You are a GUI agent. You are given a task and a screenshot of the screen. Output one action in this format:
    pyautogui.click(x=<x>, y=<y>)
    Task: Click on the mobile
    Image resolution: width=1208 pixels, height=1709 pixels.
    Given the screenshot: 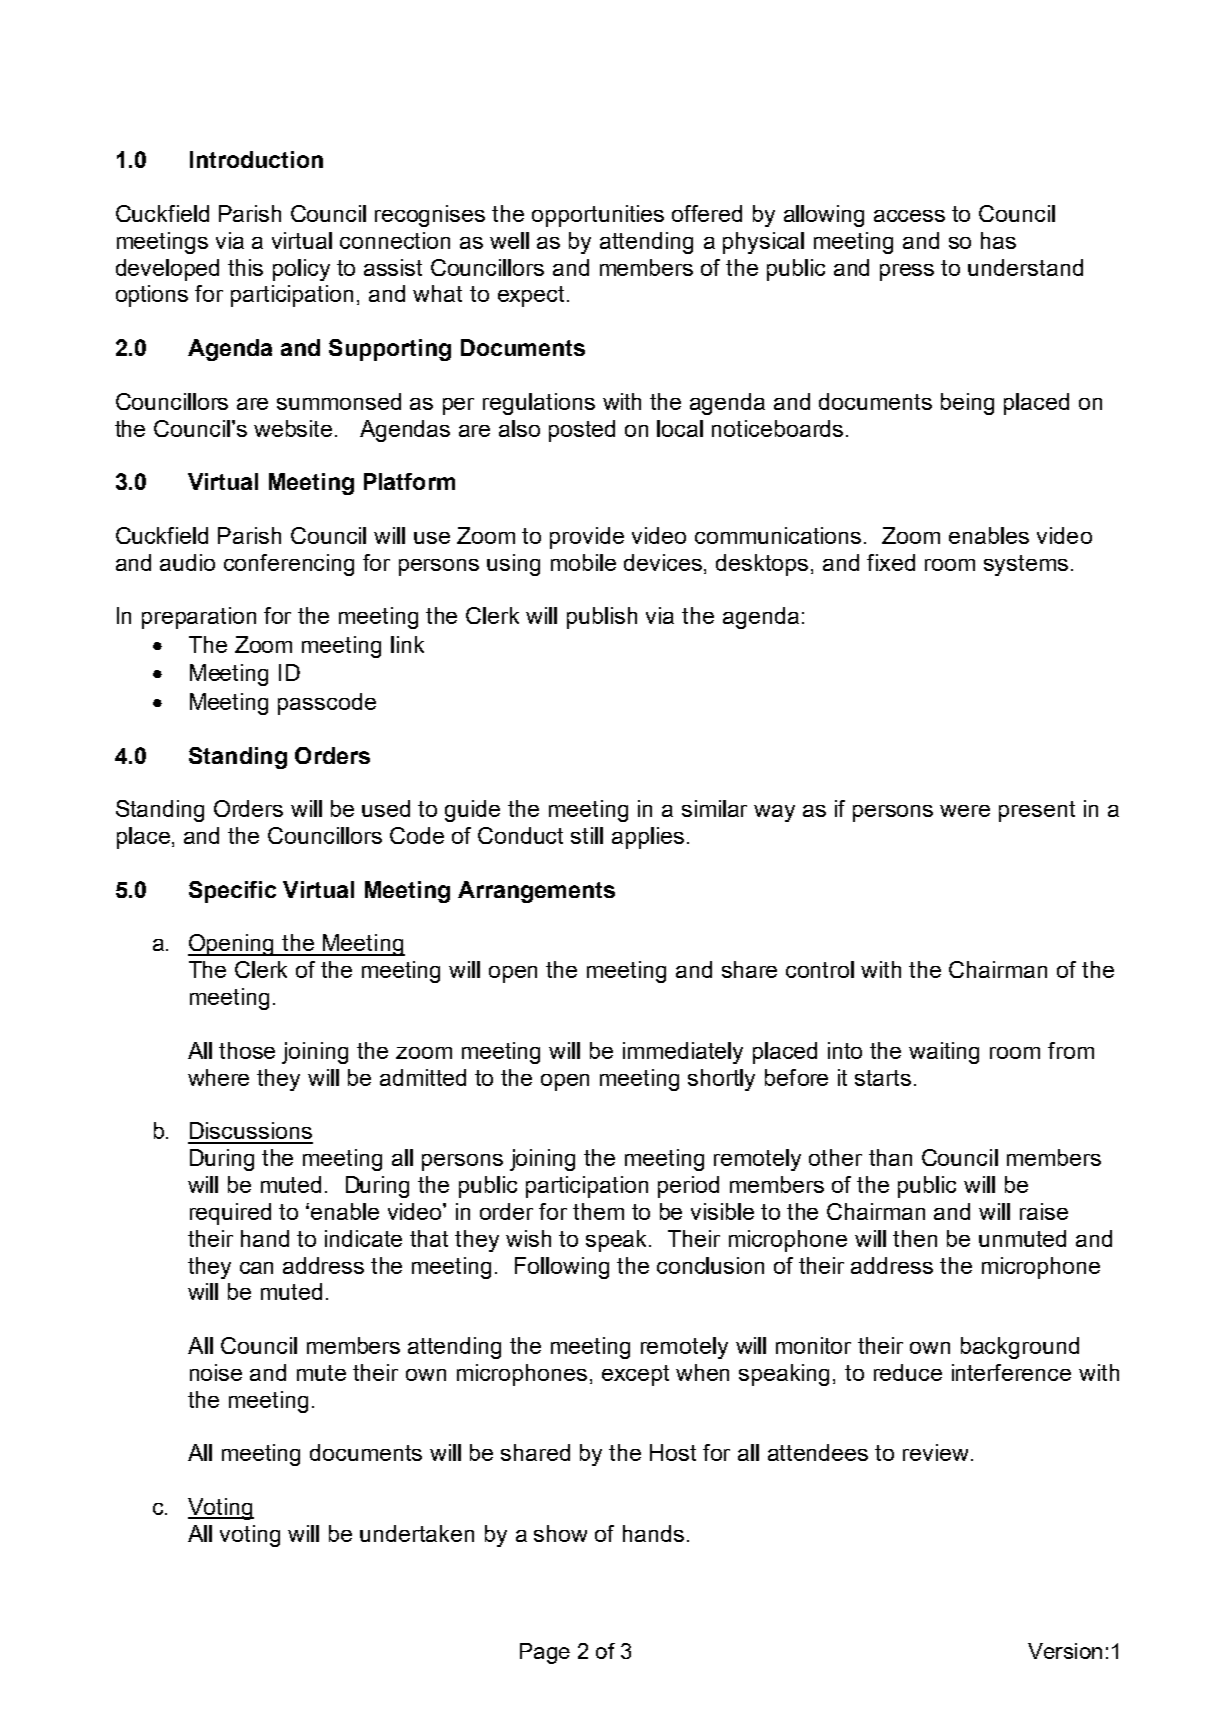 What is the action you would take?
    pyautogui.click(x=583, y=562)
